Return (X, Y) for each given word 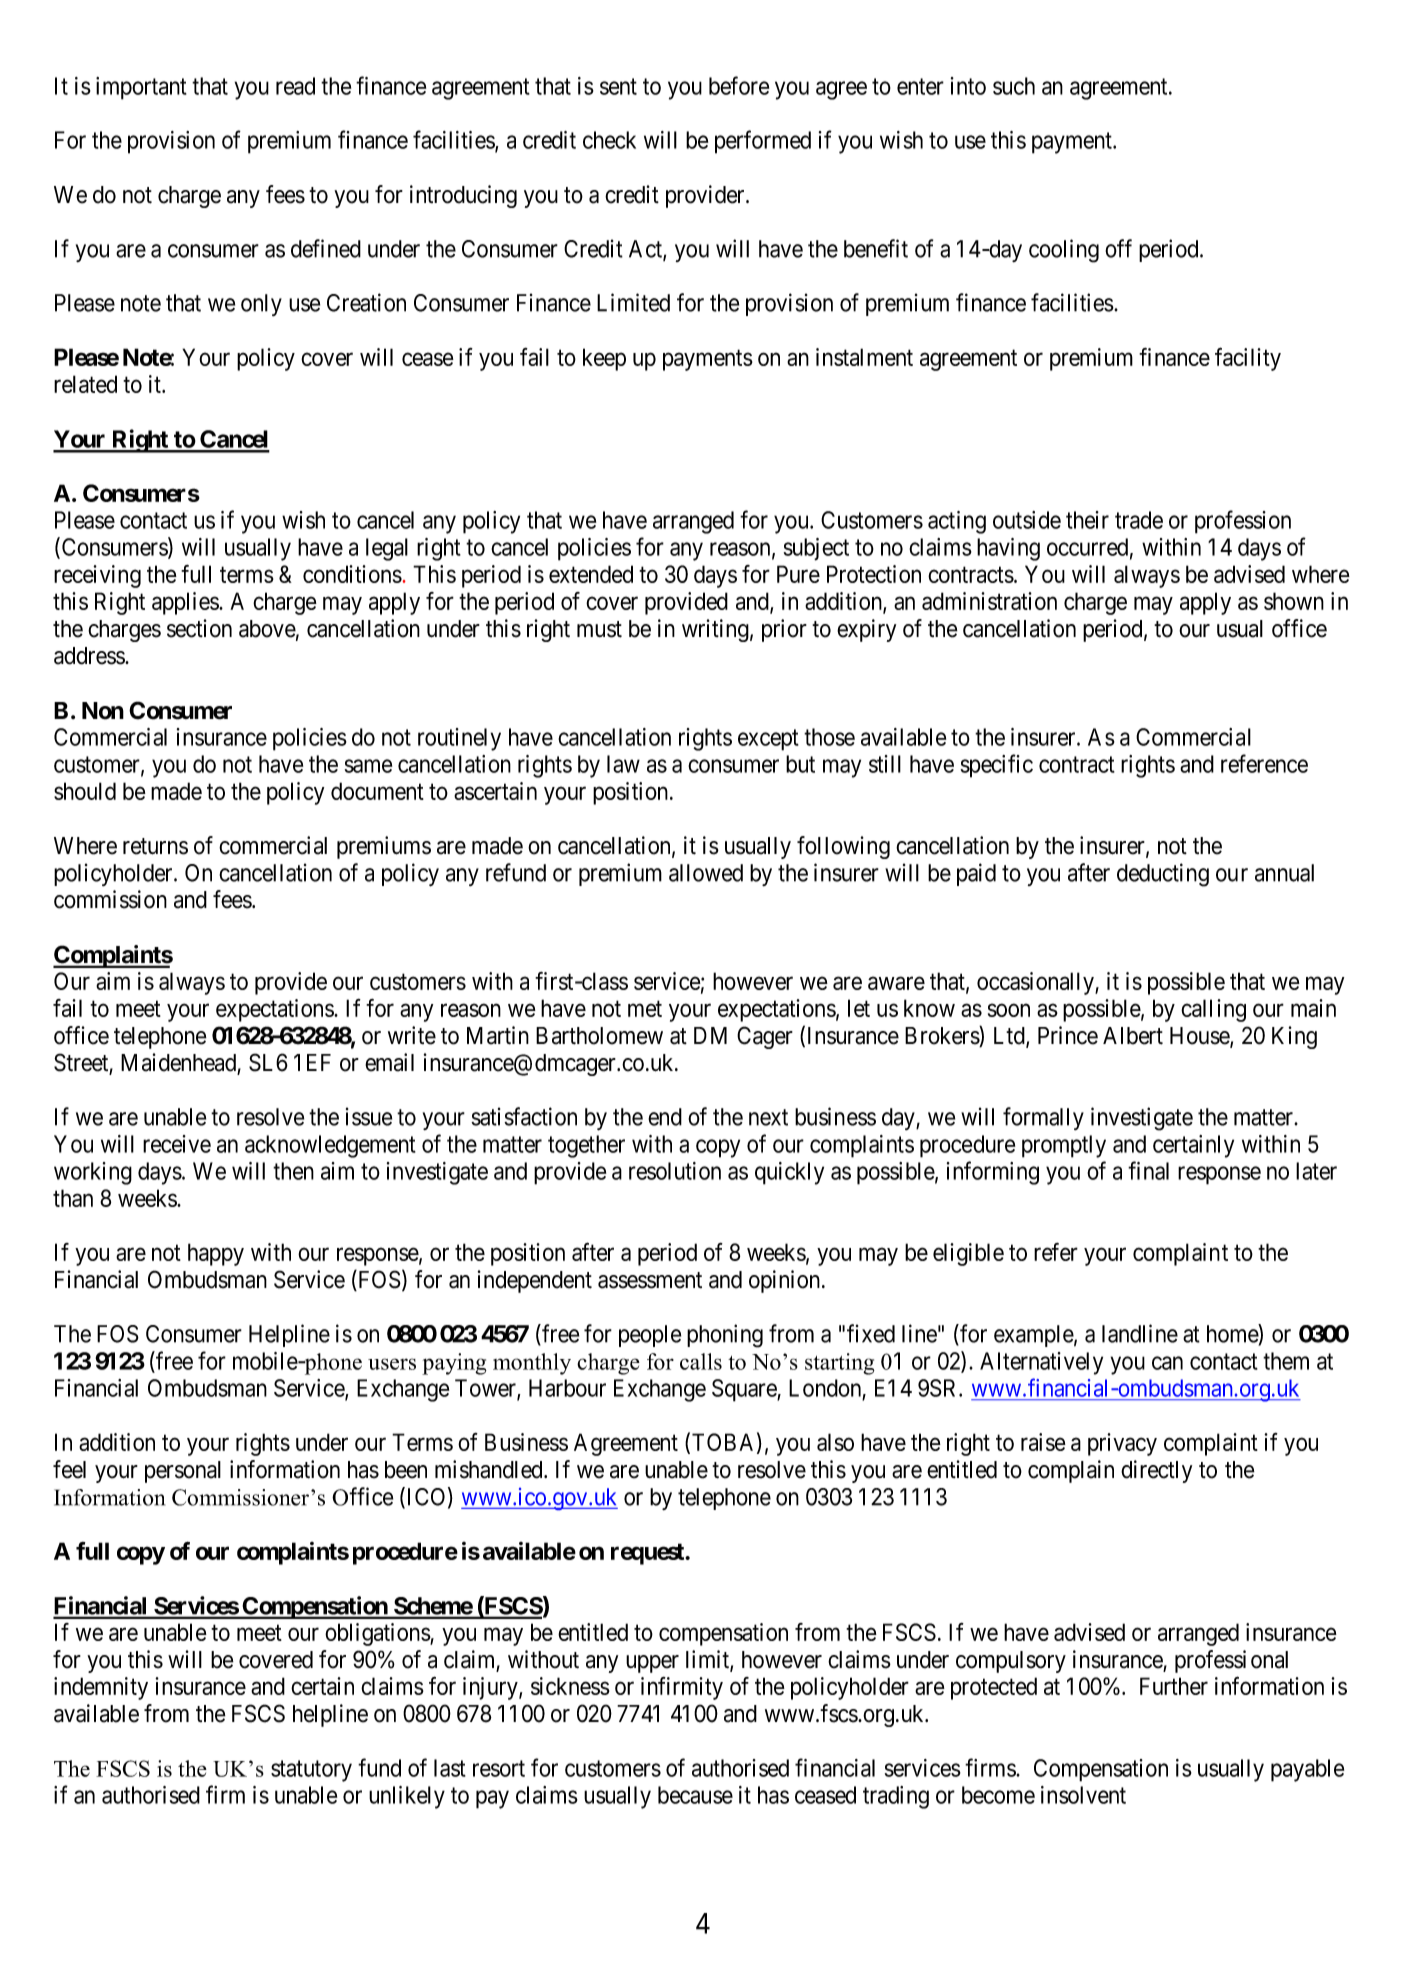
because (695, 1795)
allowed (706, 873)
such (1014, 86)
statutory (311, 1771)
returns (155, 846)
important (141, 88)
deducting (1163, 875)
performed (763, 142)
